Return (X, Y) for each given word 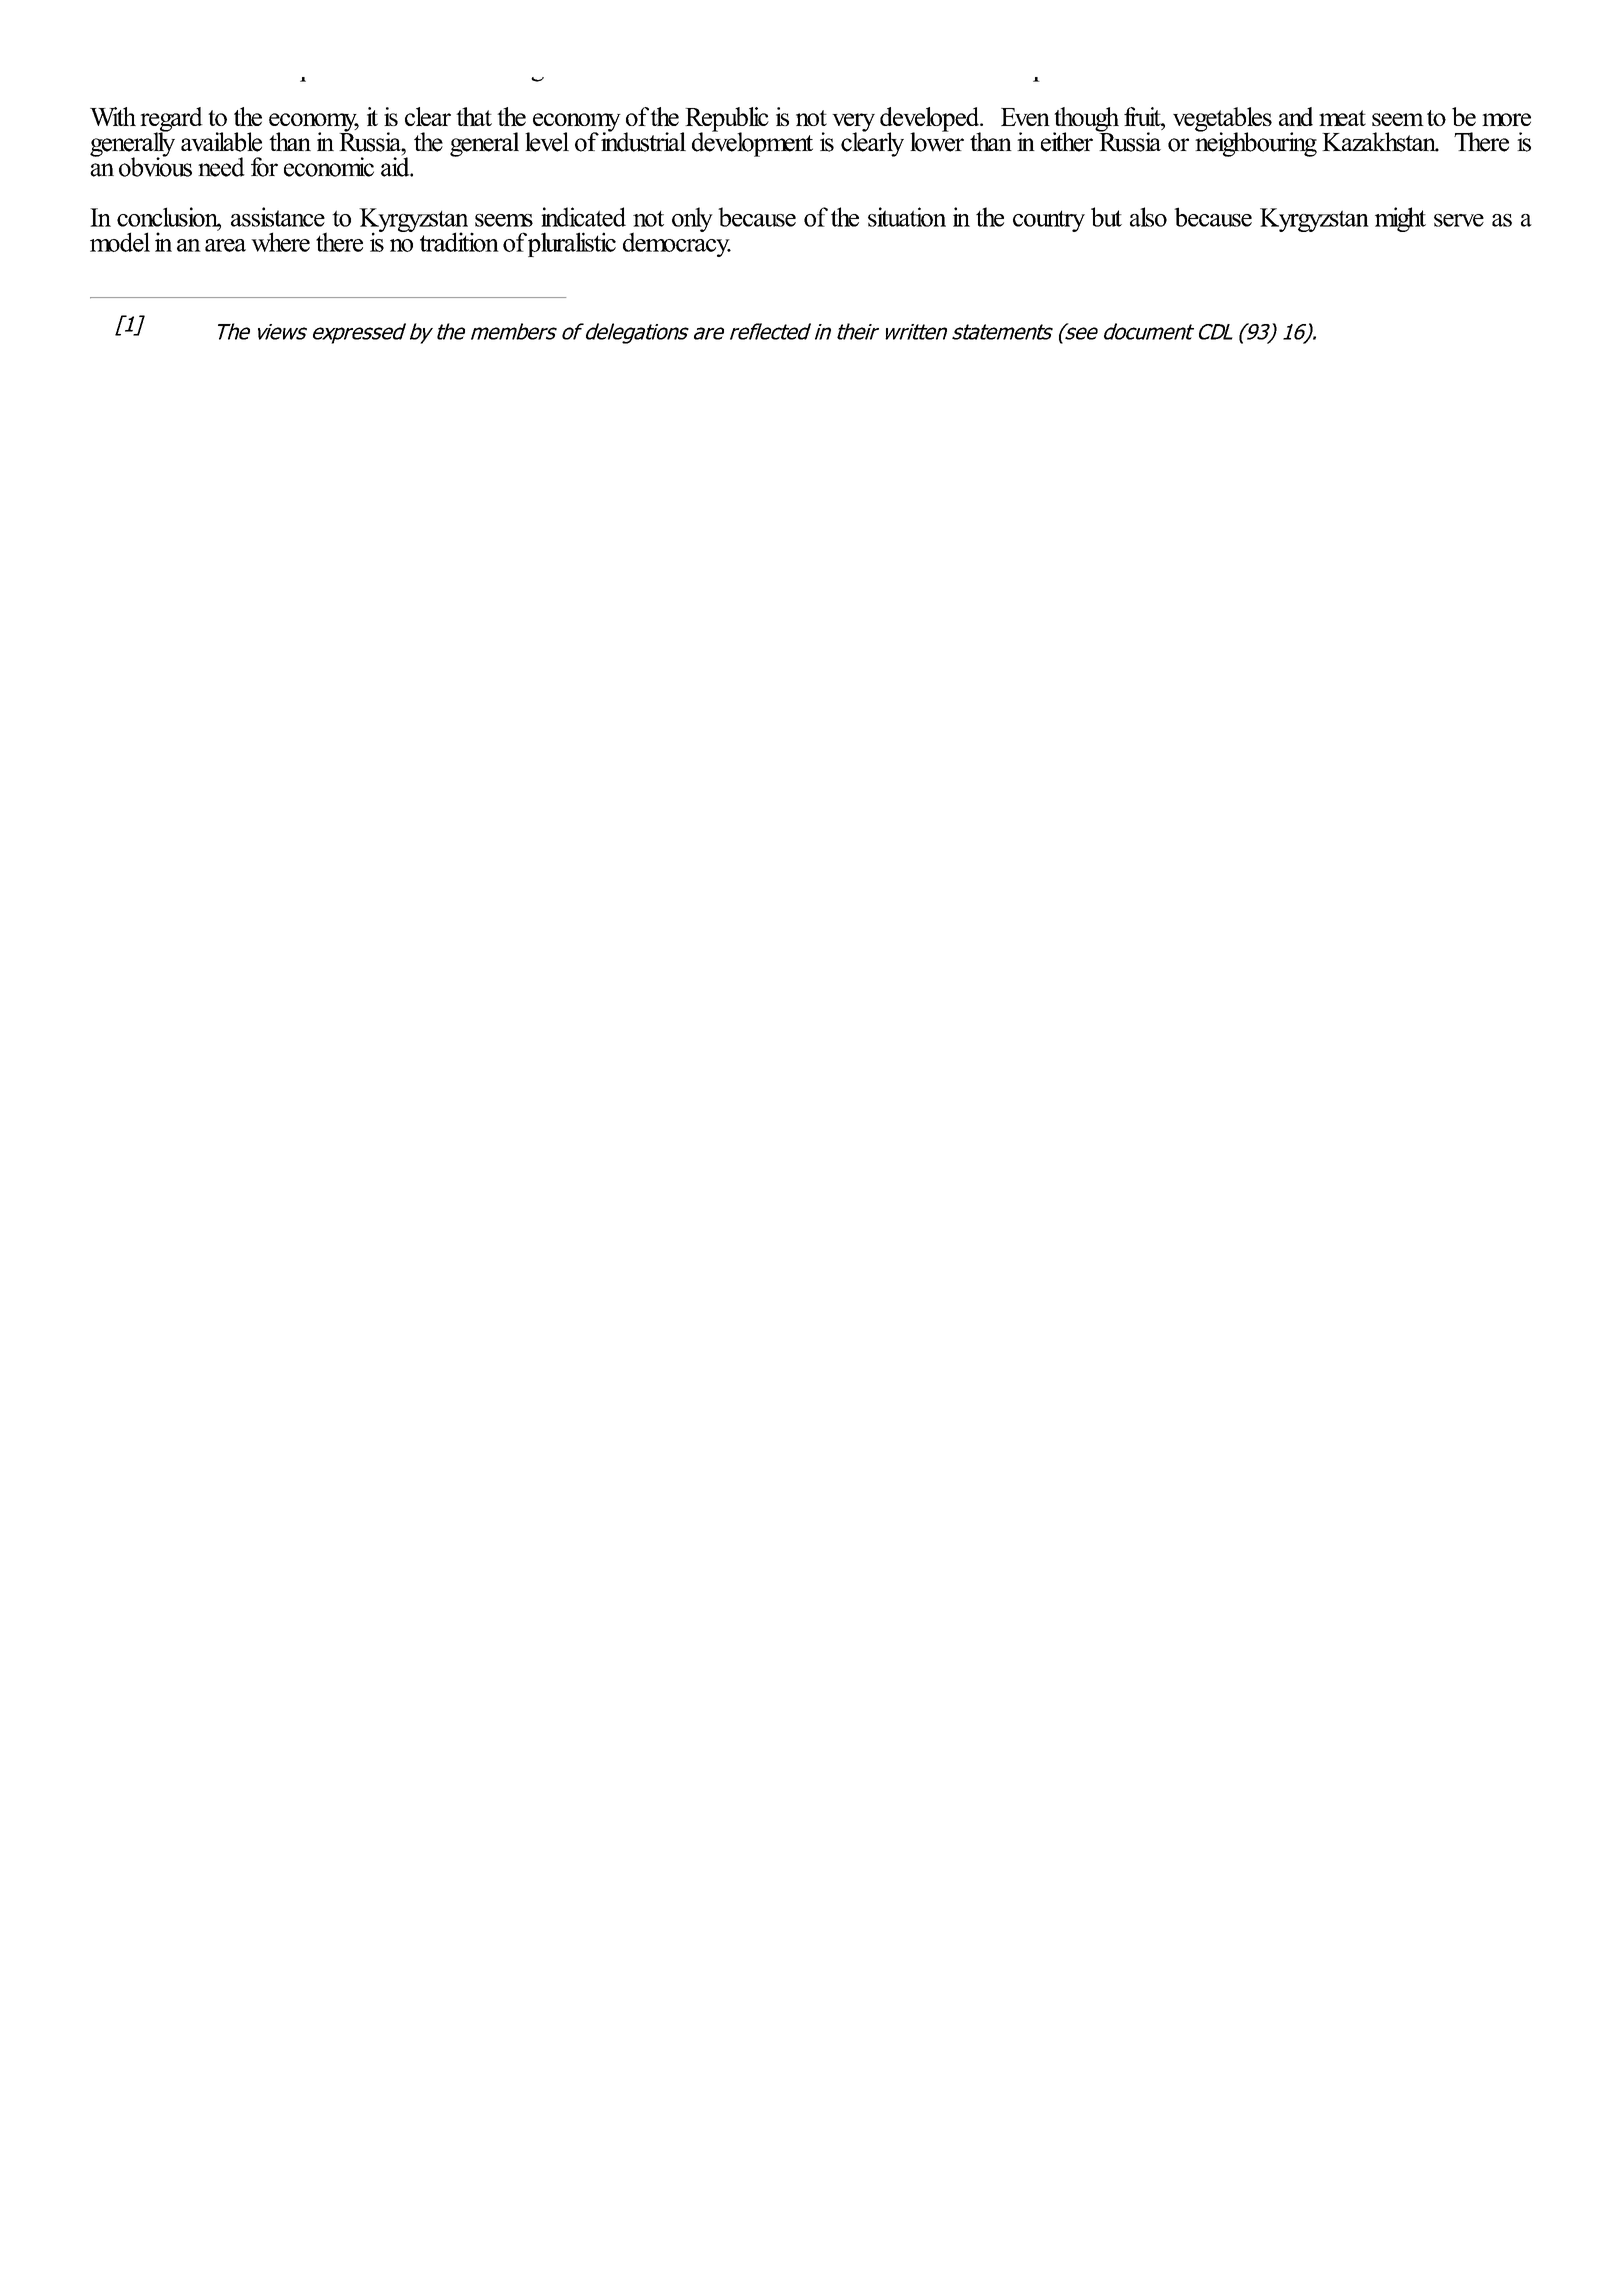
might (1400, 219)
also (1148, 217)
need (221, 167)
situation (907, 217)
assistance (278, 217)
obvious (155, 166)
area (225, 245)
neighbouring (1256, 143)
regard (171, 120)
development (752, 143)
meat (1342, 118)
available (221, 142)
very (853, 123)
